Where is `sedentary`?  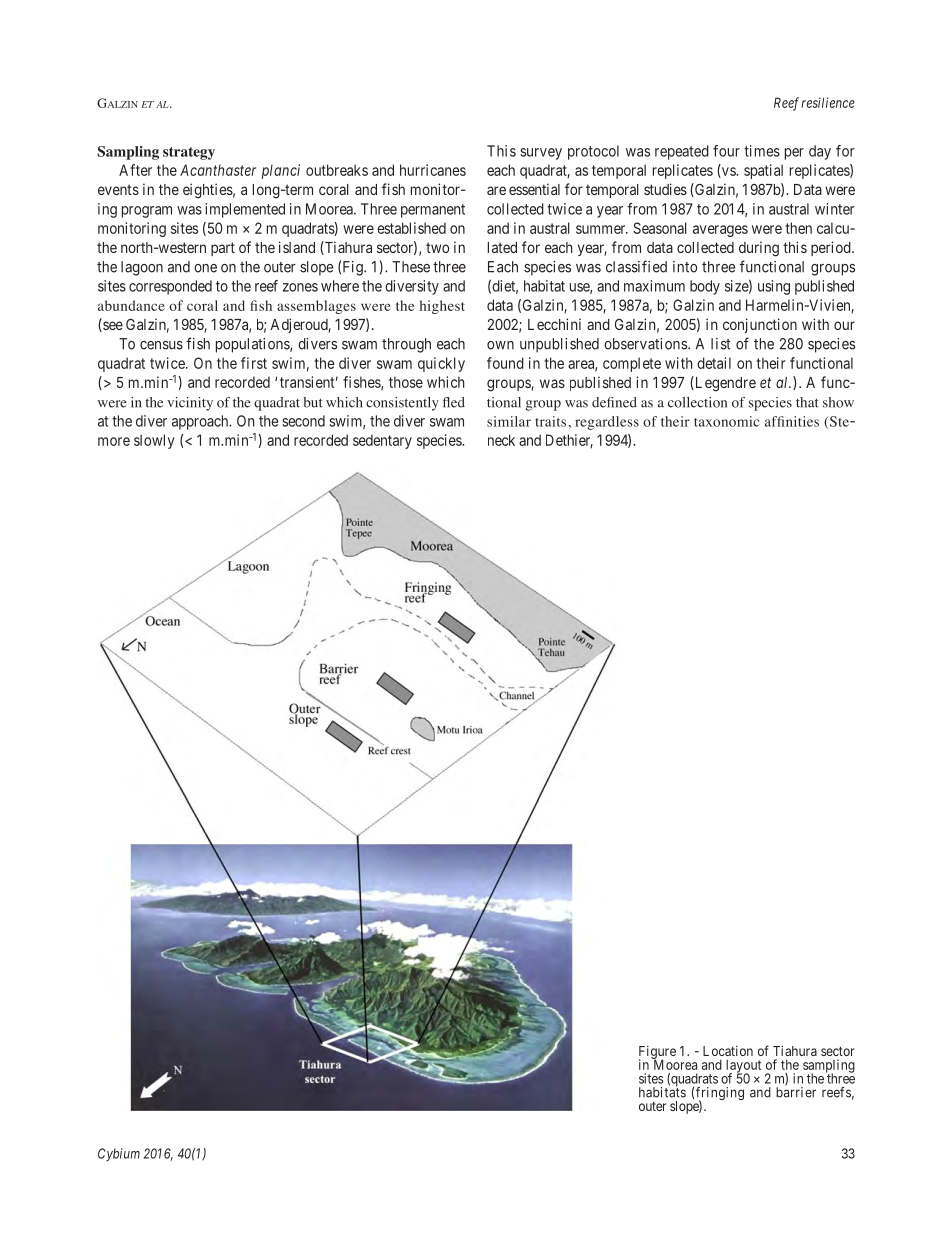
sedentary is located at coordinates (382, 441).
